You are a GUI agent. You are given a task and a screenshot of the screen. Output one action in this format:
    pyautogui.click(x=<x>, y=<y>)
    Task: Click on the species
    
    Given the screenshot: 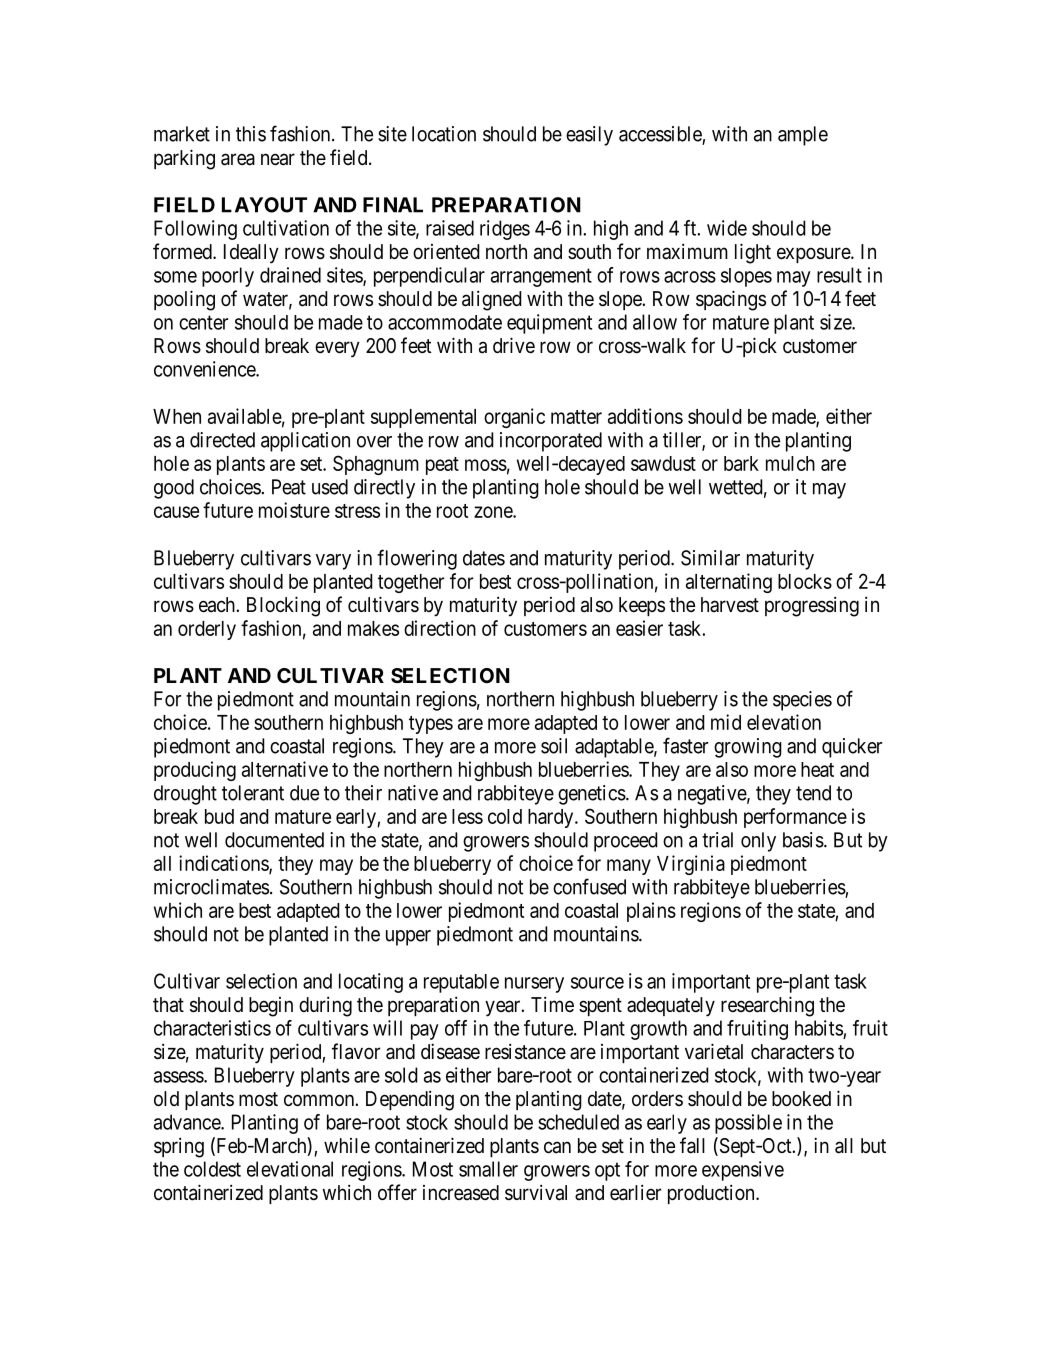 What is the action you would take?
    pyautogui.click(x=802, y=701)
